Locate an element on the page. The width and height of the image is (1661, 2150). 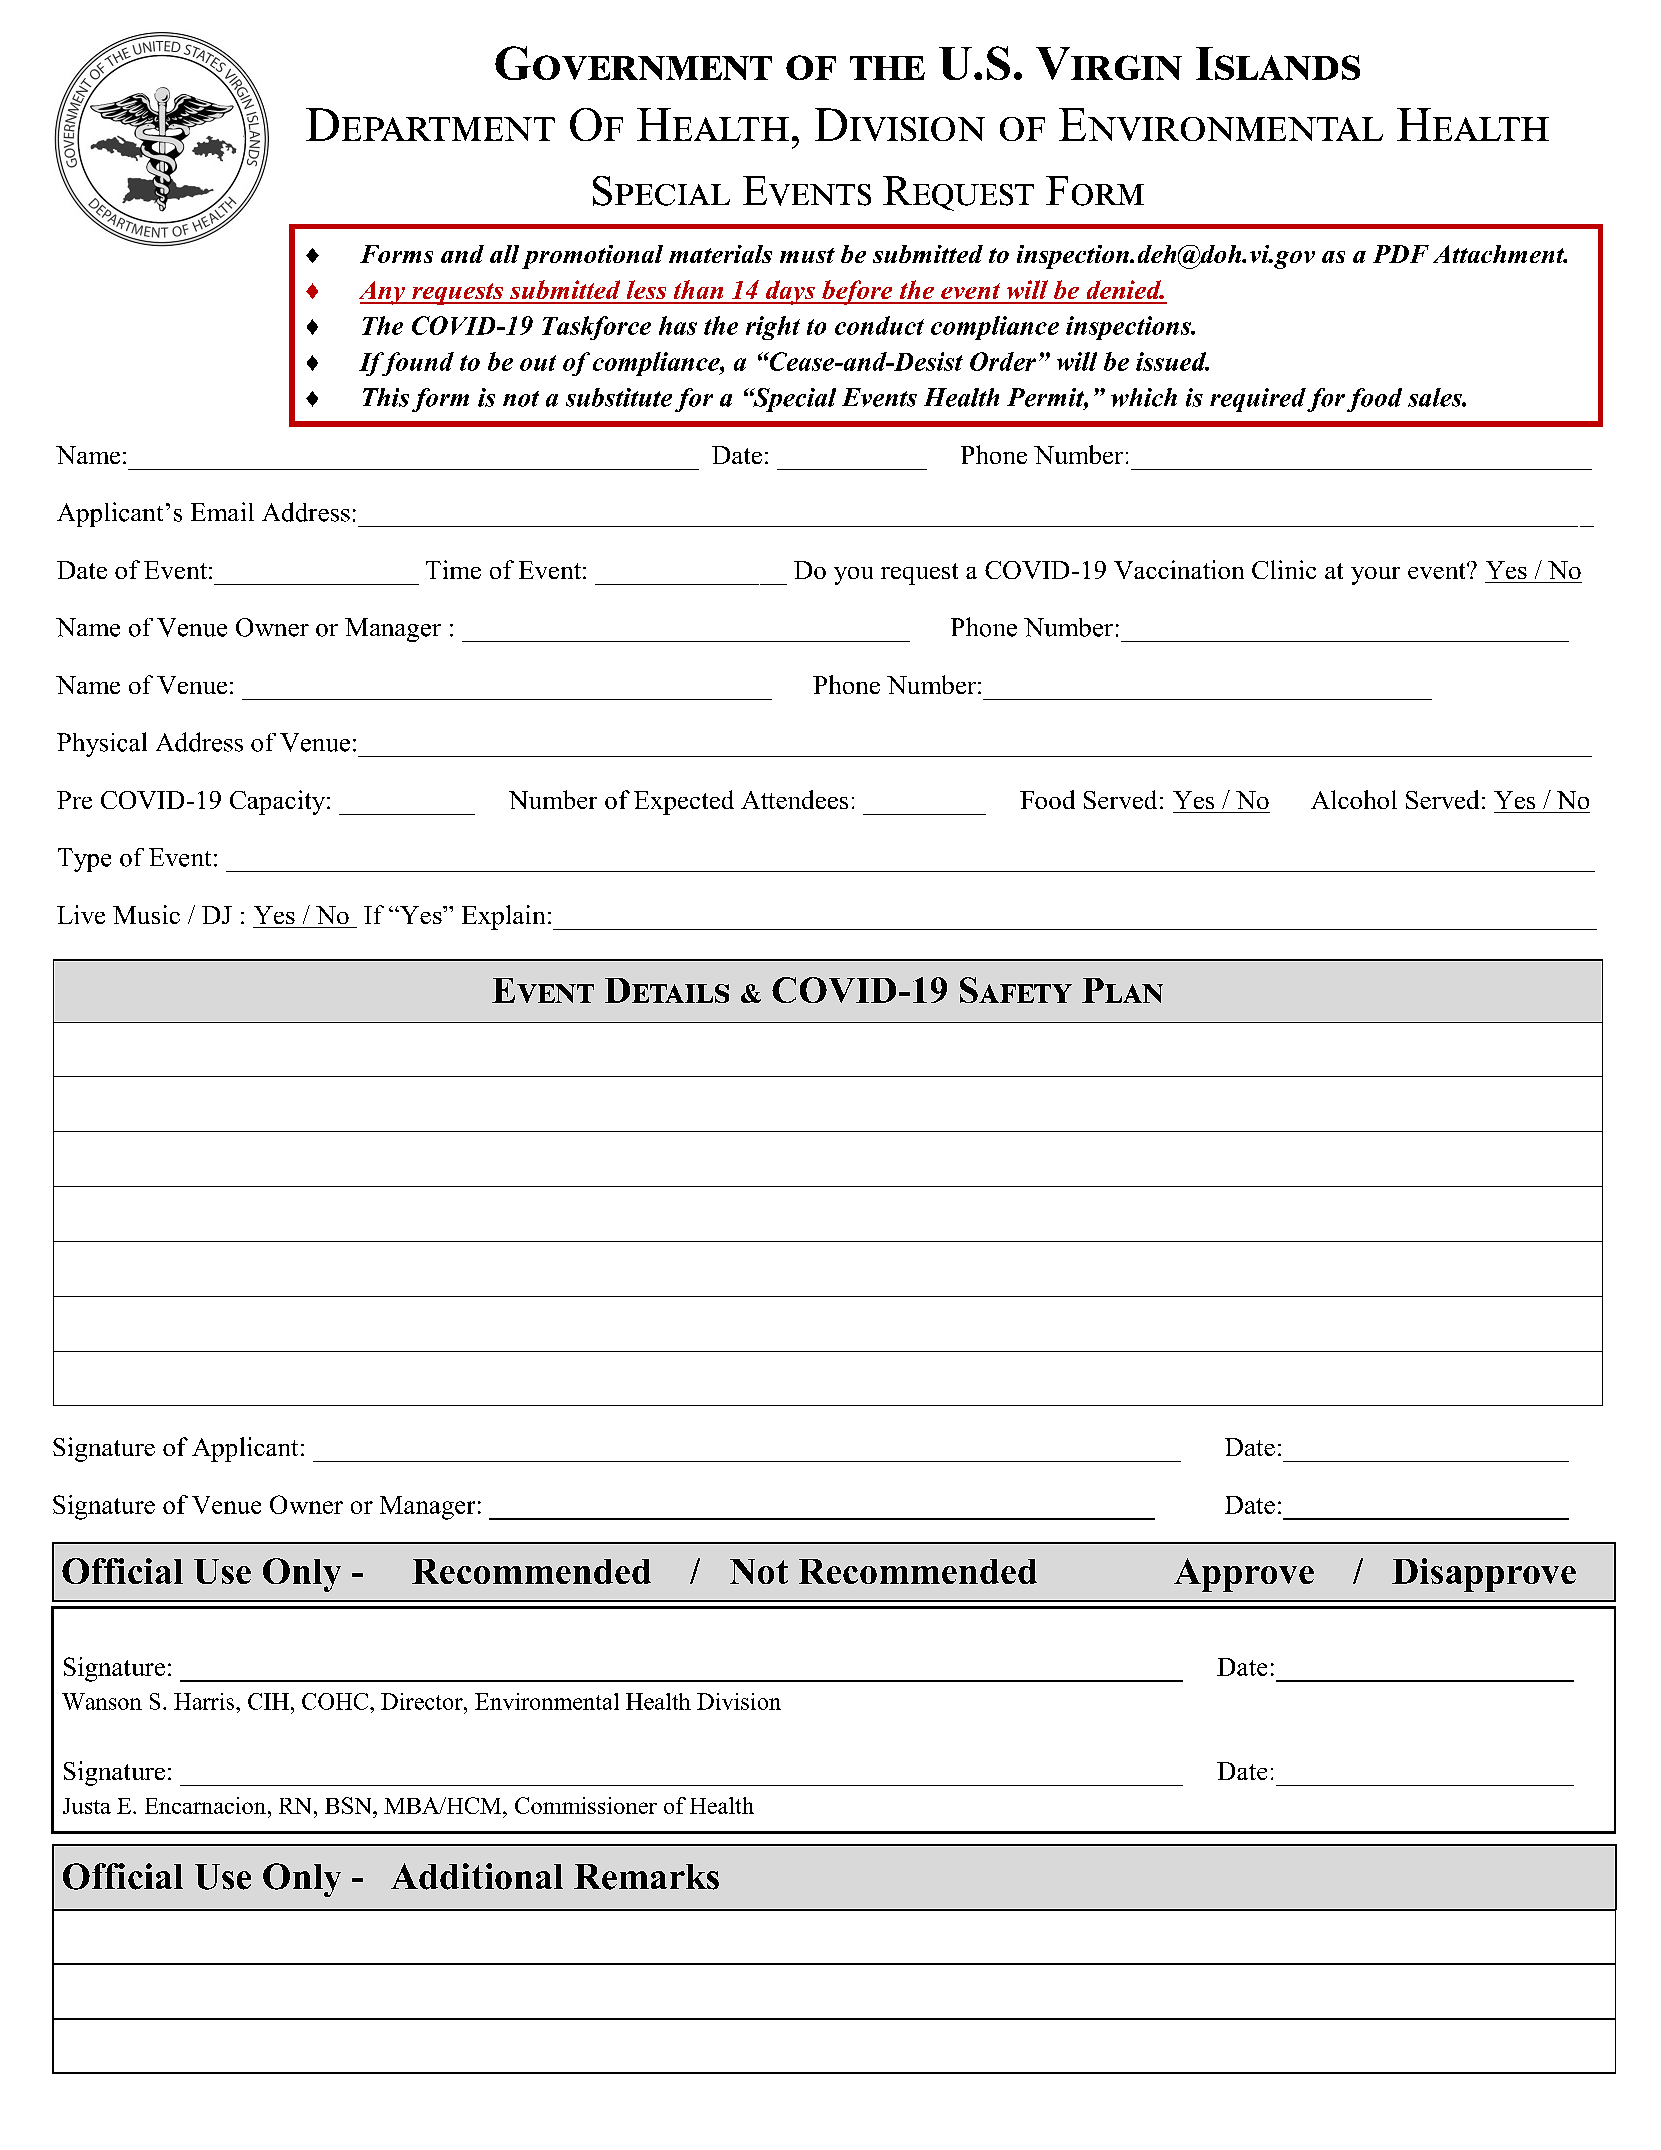
Attendees is located at coordinates (794, 799).
